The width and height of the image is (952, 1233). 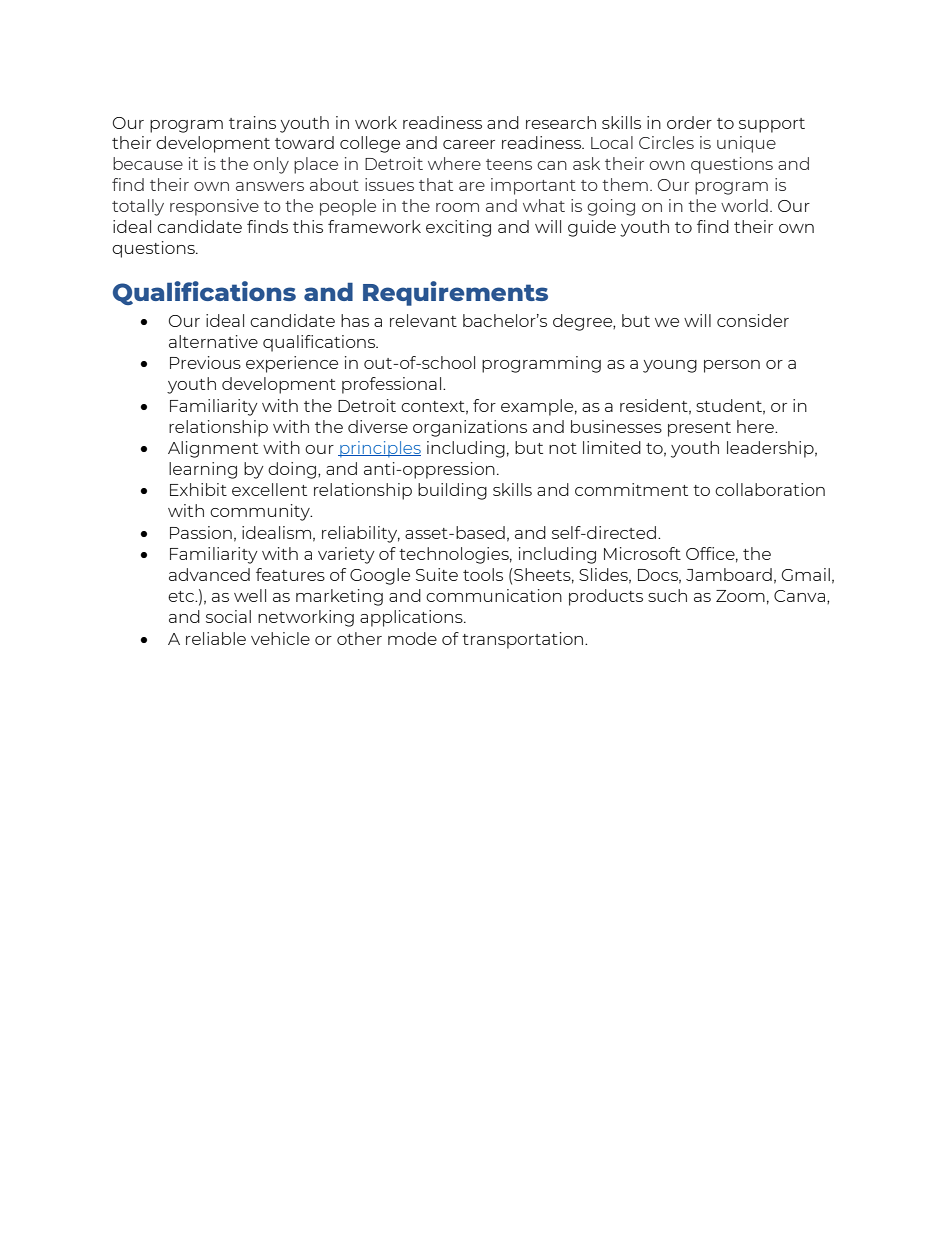 I want to click on applications, so click(x=412, y=618).
